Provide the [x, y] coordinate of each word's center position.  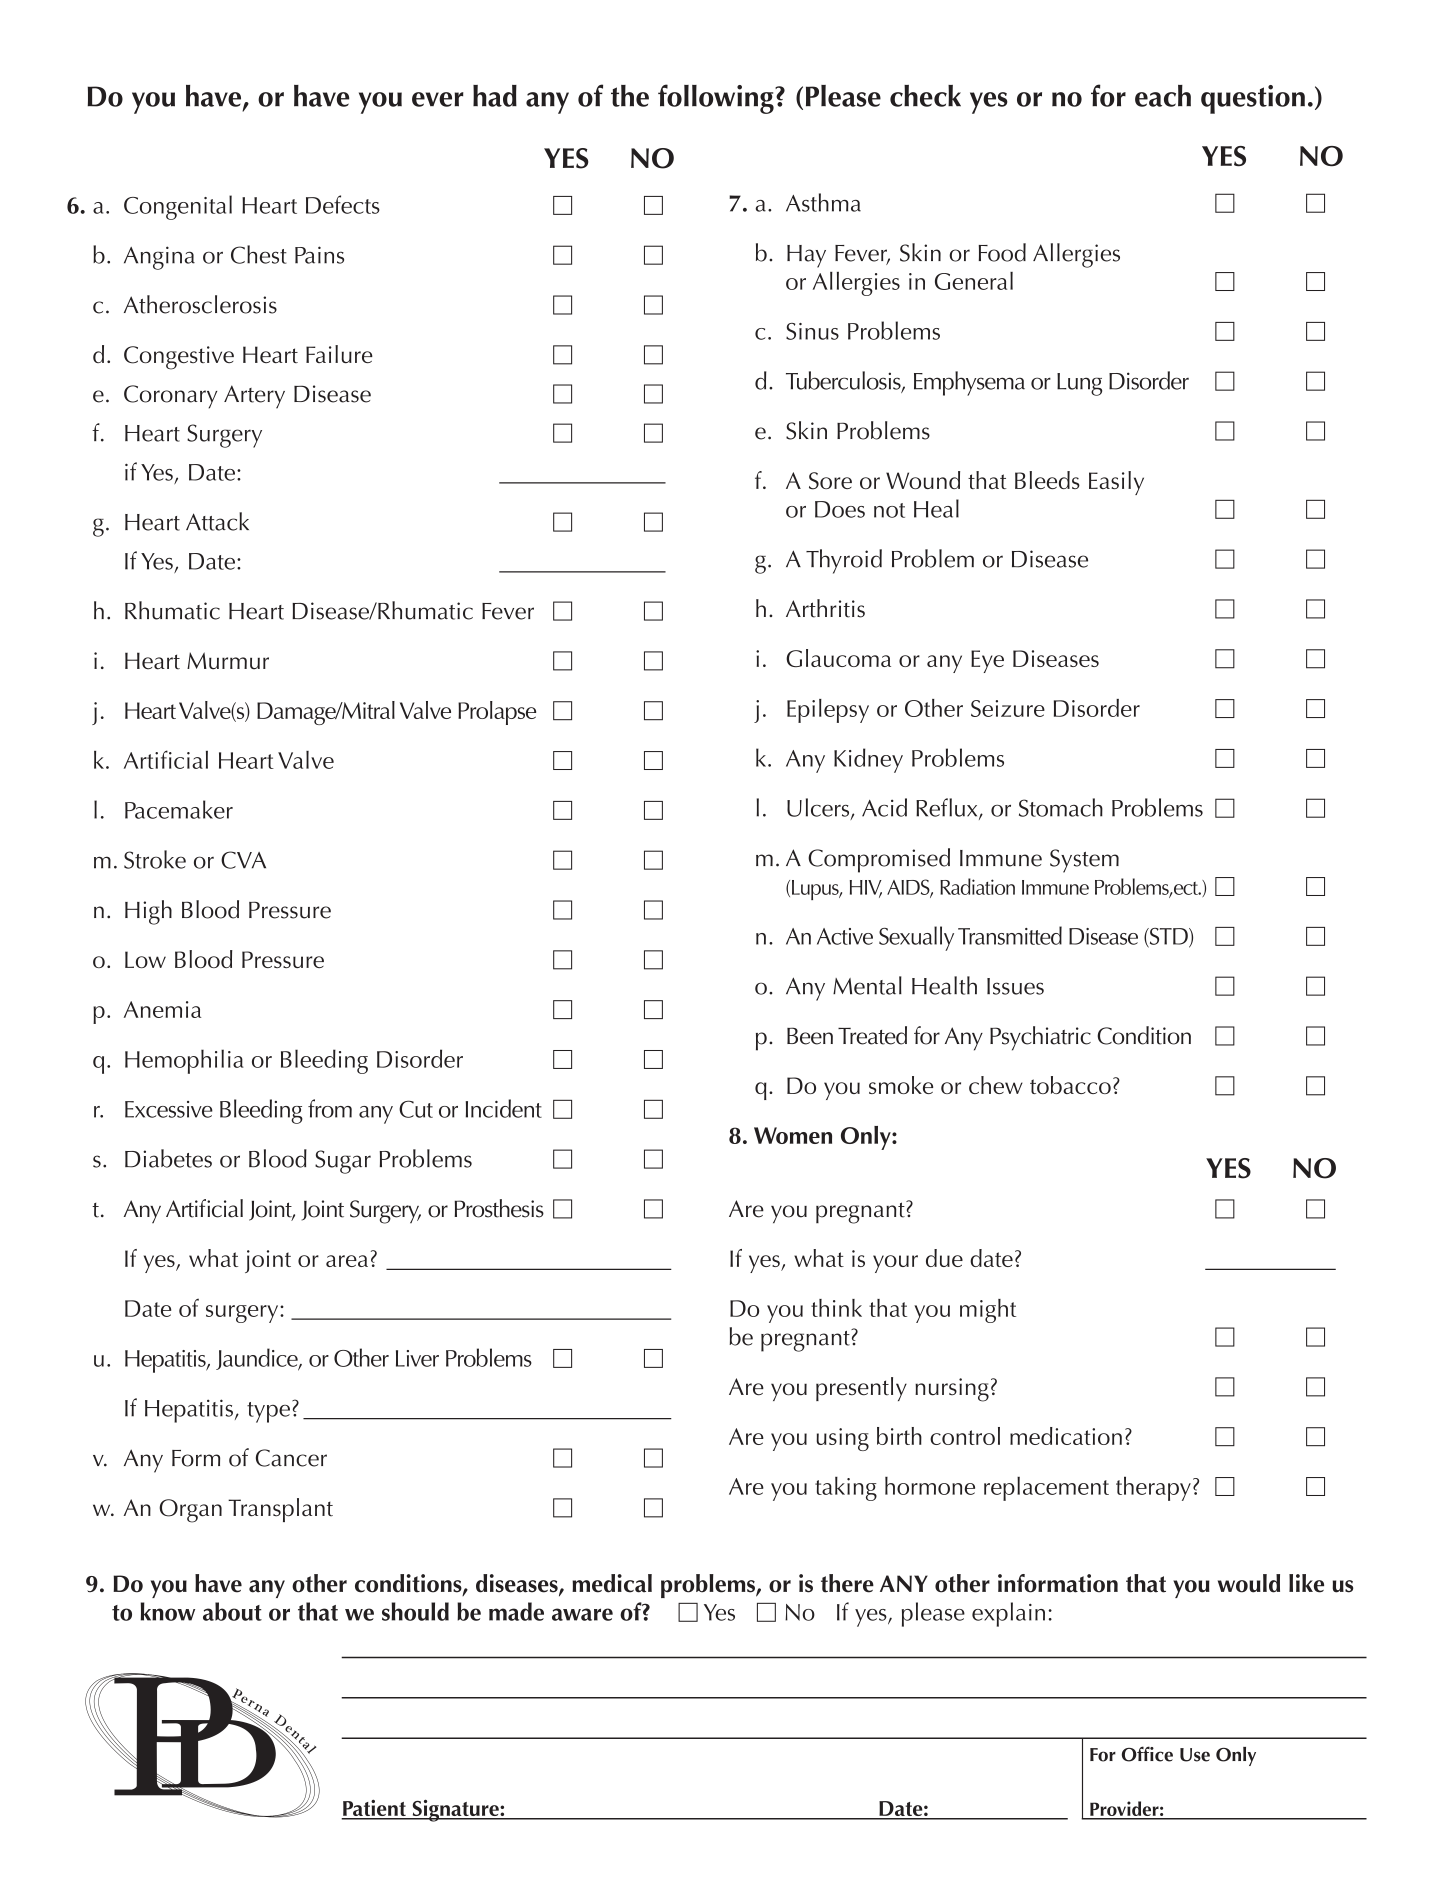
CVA [243, 860]
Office [1147, 1754]
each [1163, 96]
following [717, 99]
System [1084, 861]
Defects [343, 204]
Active [845, 936]
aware [582, 1614]
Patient [374, 1809]
